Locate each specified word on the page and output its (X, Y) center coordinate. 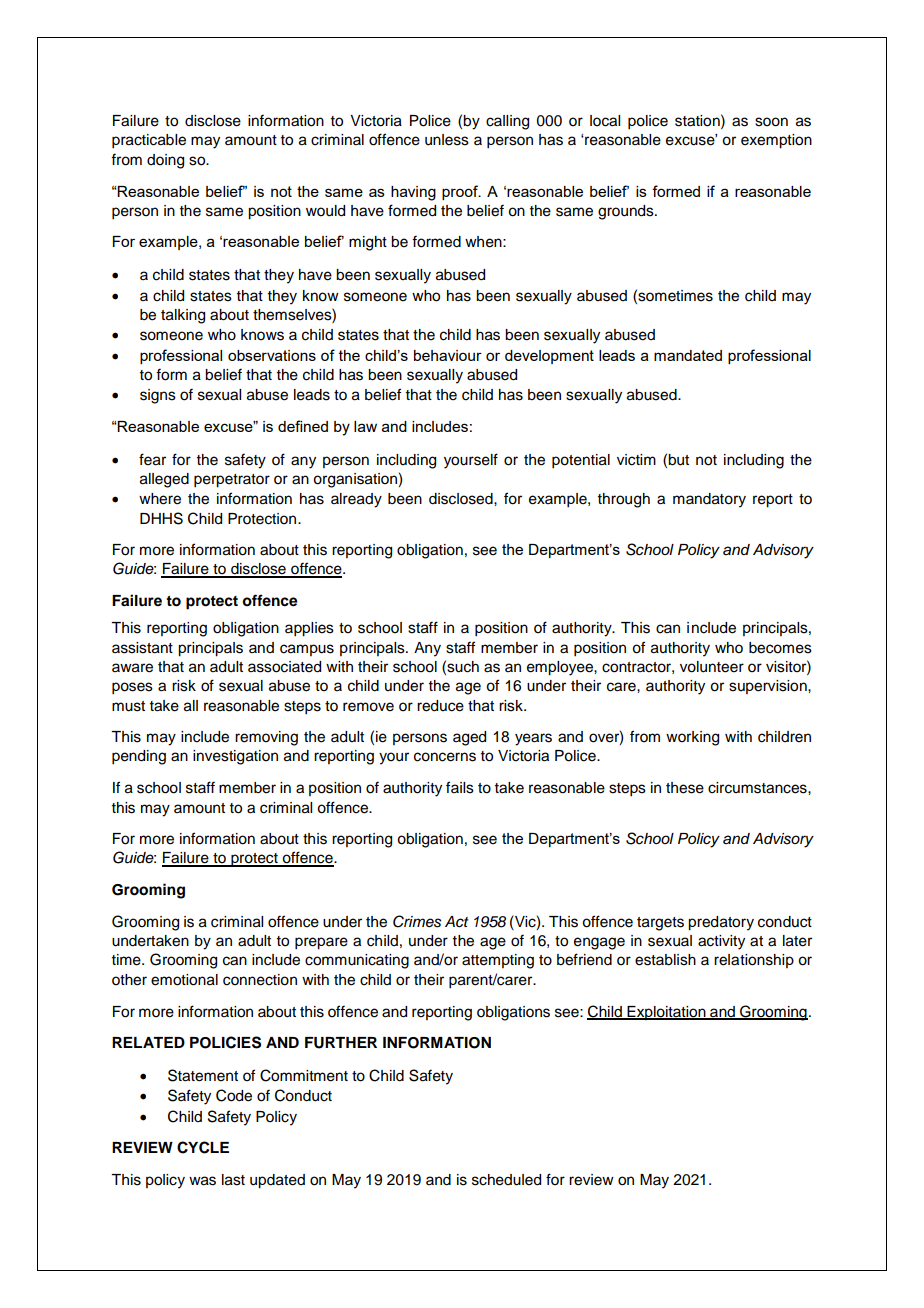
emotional (184, 980)
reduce (440, 706)
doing (165, 161)
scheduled (506, 1180)
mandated (688, 355)
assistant (142, 648)
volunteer (712, 667)
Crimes (417, 921)
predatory (721, 923)
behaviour (448, 355)
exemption (776, 141)
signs (158, 396)
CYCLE (203, 1147)
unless (447, 140)
